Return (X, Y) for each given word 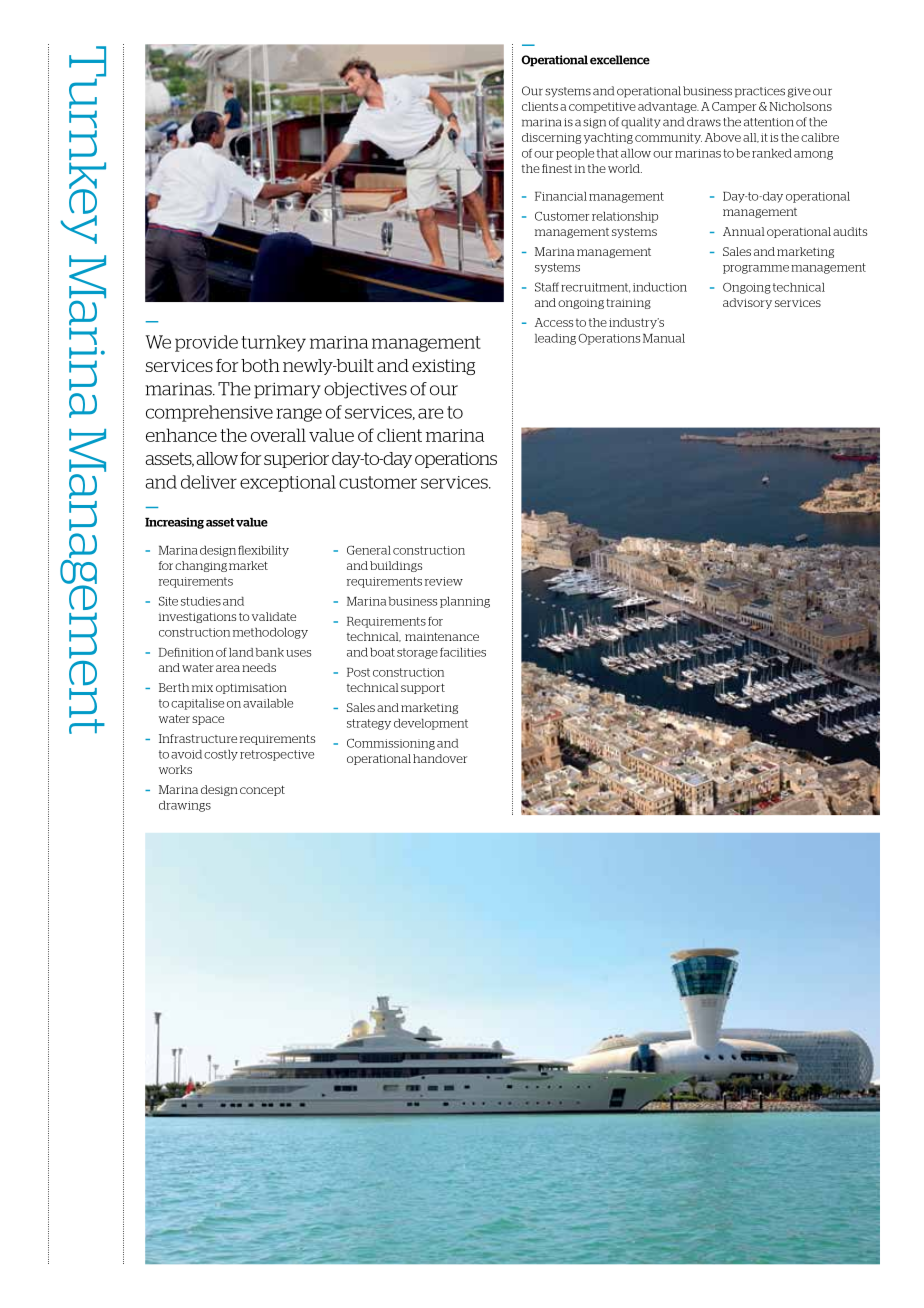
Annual (744, 231)
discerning (551, 138)
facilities (463, 652)
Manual (664, 338)
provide (206, 343)
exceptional (288, 483)
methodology (270, 633)
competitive (602, 107)
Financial (561, 196)
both (260, 365)
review (444, 581)
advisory (747, 303)
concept (262, 791)
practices (760, 92)
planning (465, 602)
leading (555, 339)
